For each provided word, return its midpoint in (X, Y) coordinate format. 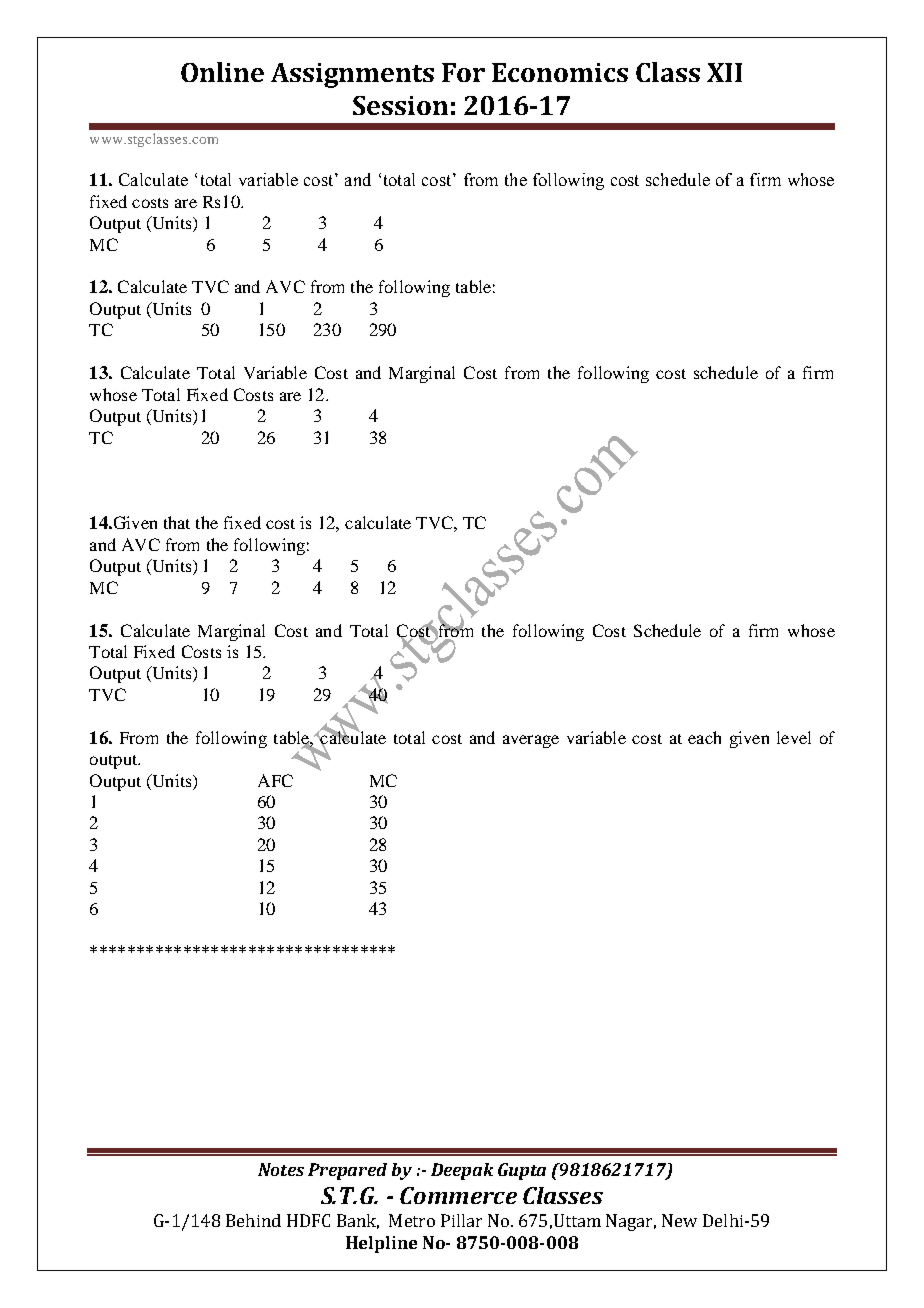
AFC (275, 780)
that (177, 522)
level (794, 737)
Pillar (461, 1220)
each (704, 737)
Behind (253, 1220)
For (463, 72)
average (531, 741)
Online (222, 72)
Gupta (522, 1171)
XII (724, 72)
